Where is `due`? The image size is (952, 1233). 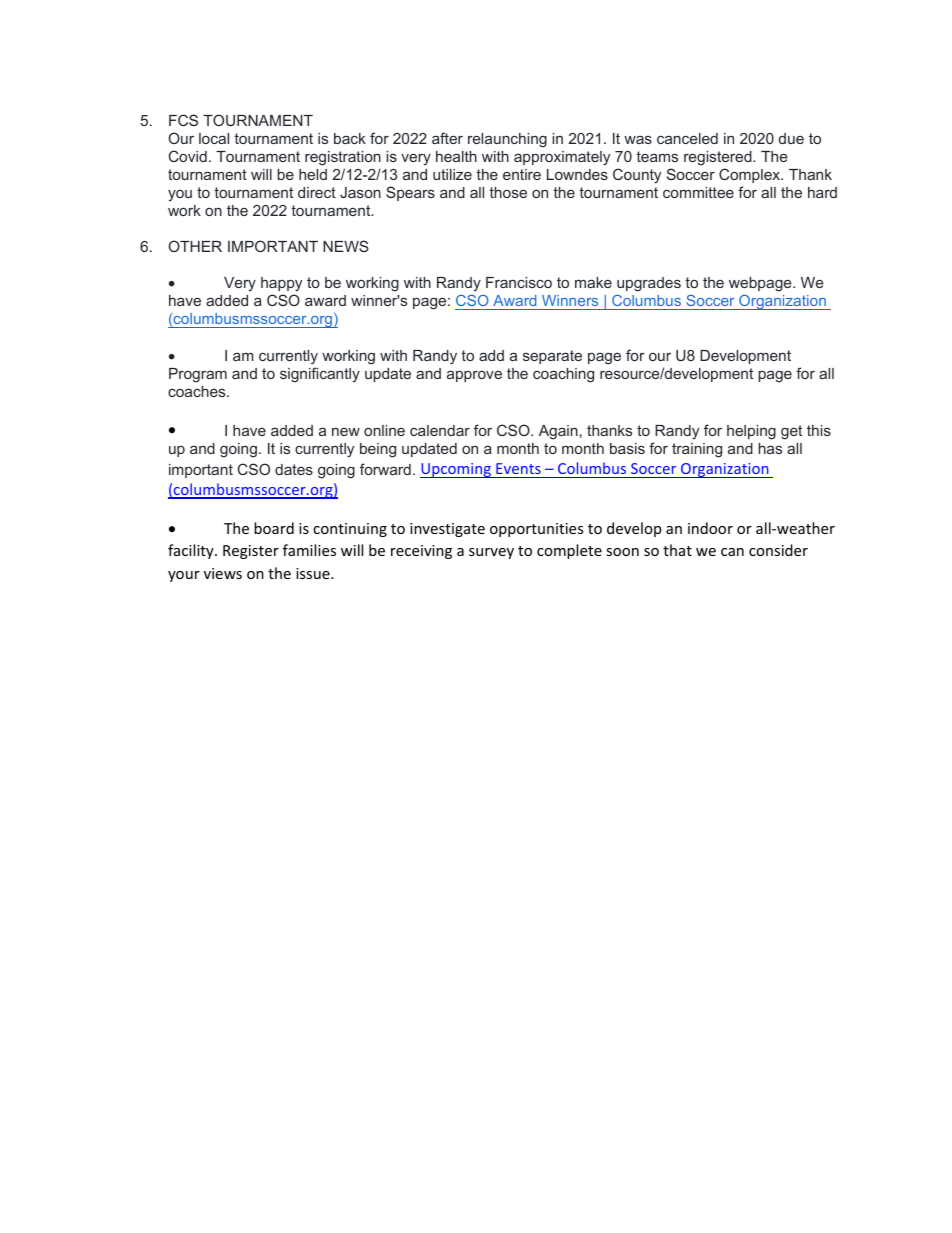 due is located at coordinates (791, 138).
